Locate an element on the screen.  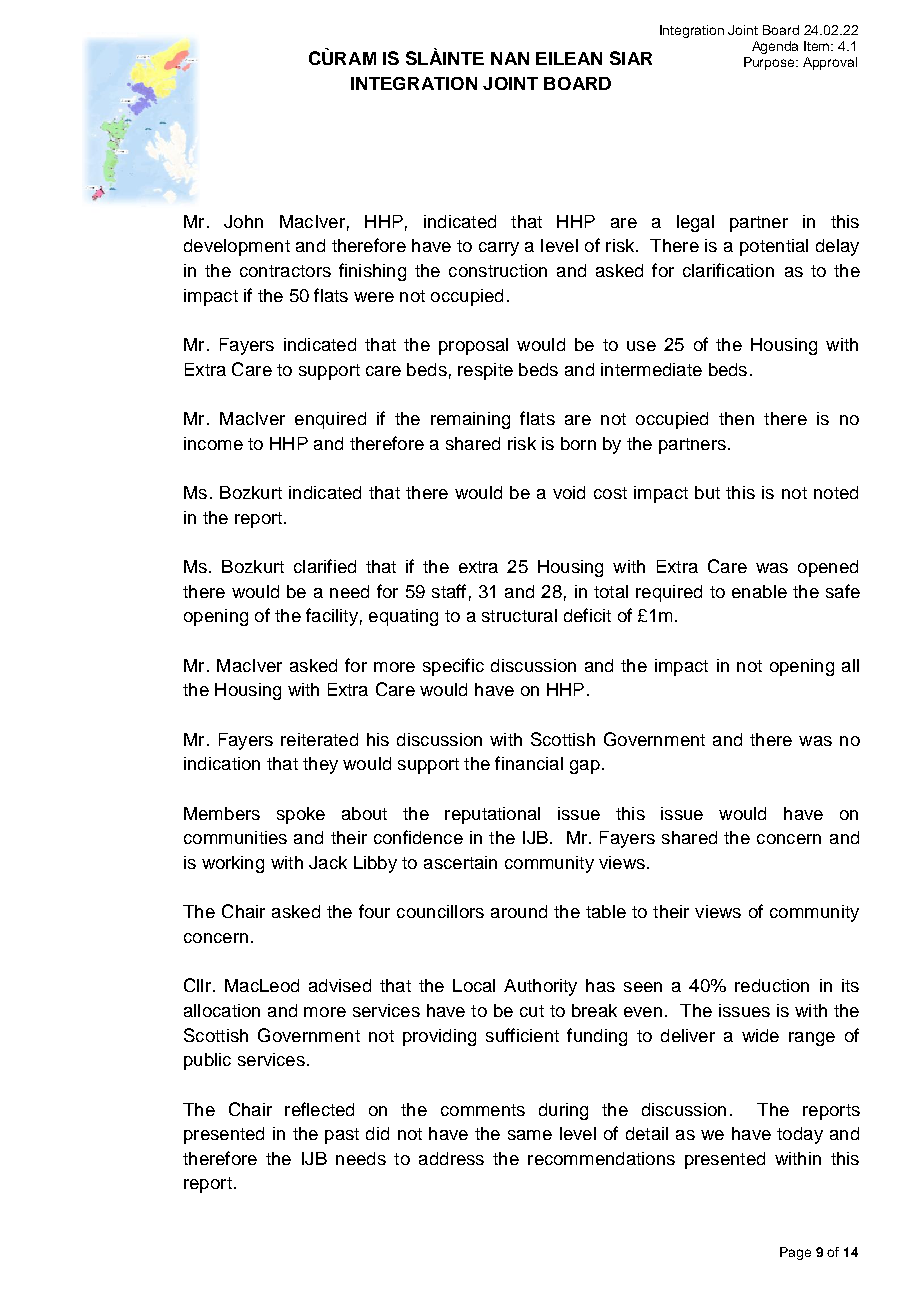
Page is located at coordinates (795, 1253).
